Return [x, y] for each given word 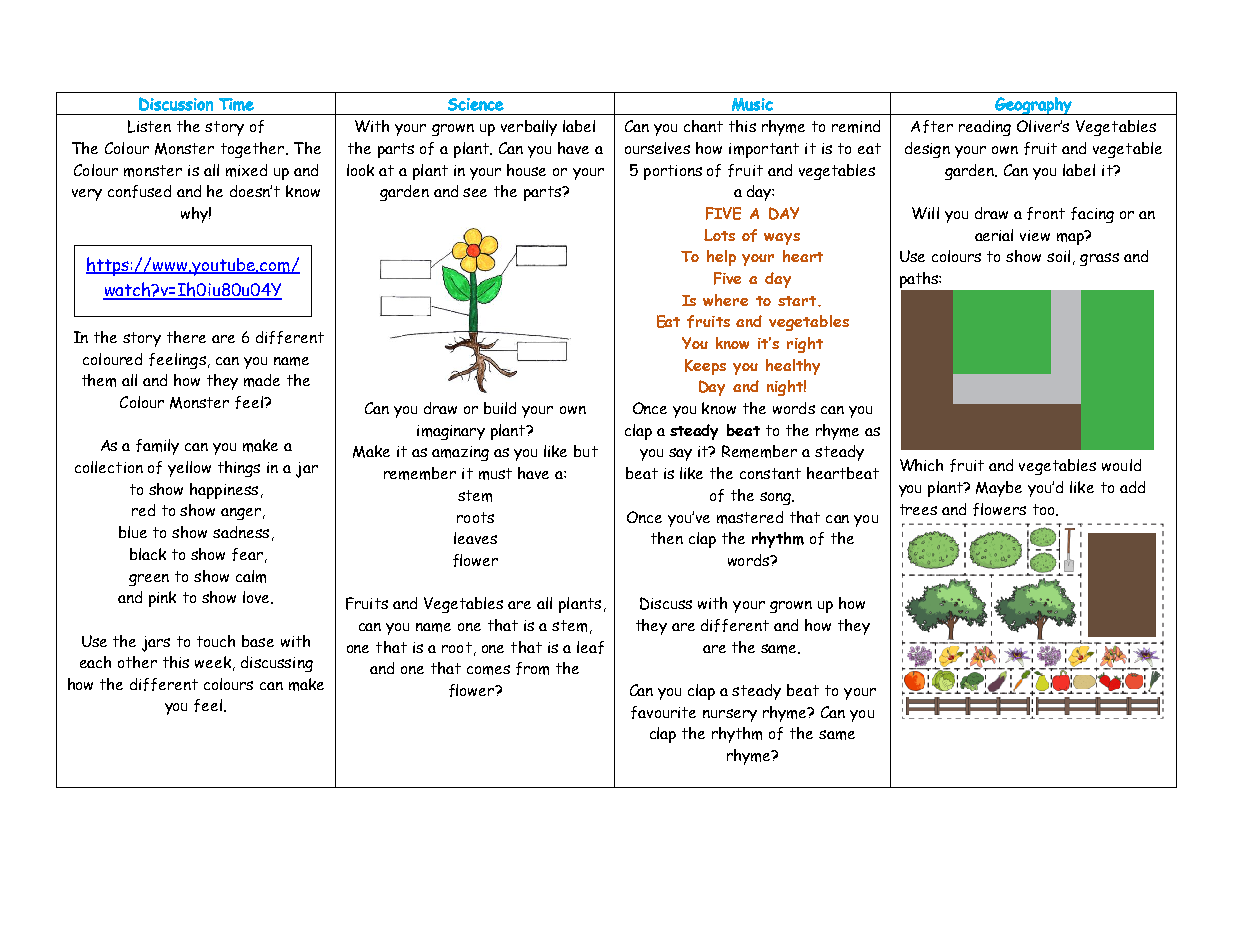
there [186, 337]
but [586, 451]
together [252, 150]
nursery [730, 715]
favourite [663, 712]
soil [1058, 256]
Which [921, 465]
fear [247, 554]
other [137, 662]
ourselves [657, 148]
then [667, 538]
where [725, 300]
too [1045, 510]
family [157, 447]
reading [985, 128]
